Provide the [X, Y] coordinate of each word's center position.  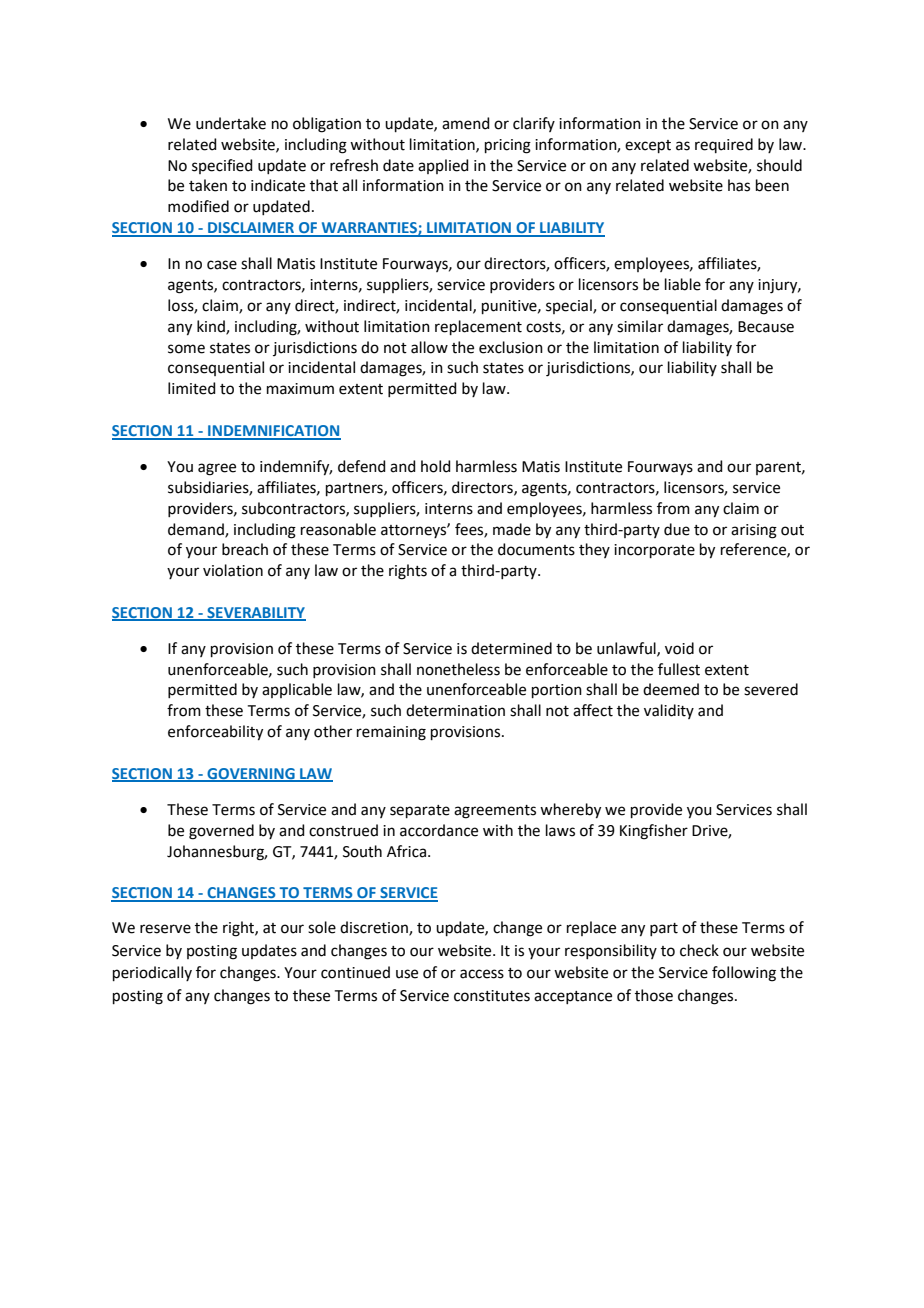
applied [443, 166]
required [724, 145]
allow [429, 347]
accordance [439, 830]
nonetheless [458, 669]
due [677, 529]
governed [221, 832]
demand [197, 530]
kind [212, 327]
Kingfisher [654, 832]
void [679, 648]
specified [222, 166]
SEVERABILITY [255, 614]
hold [436, 466]
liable [683, 284]
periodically [152, 973]
